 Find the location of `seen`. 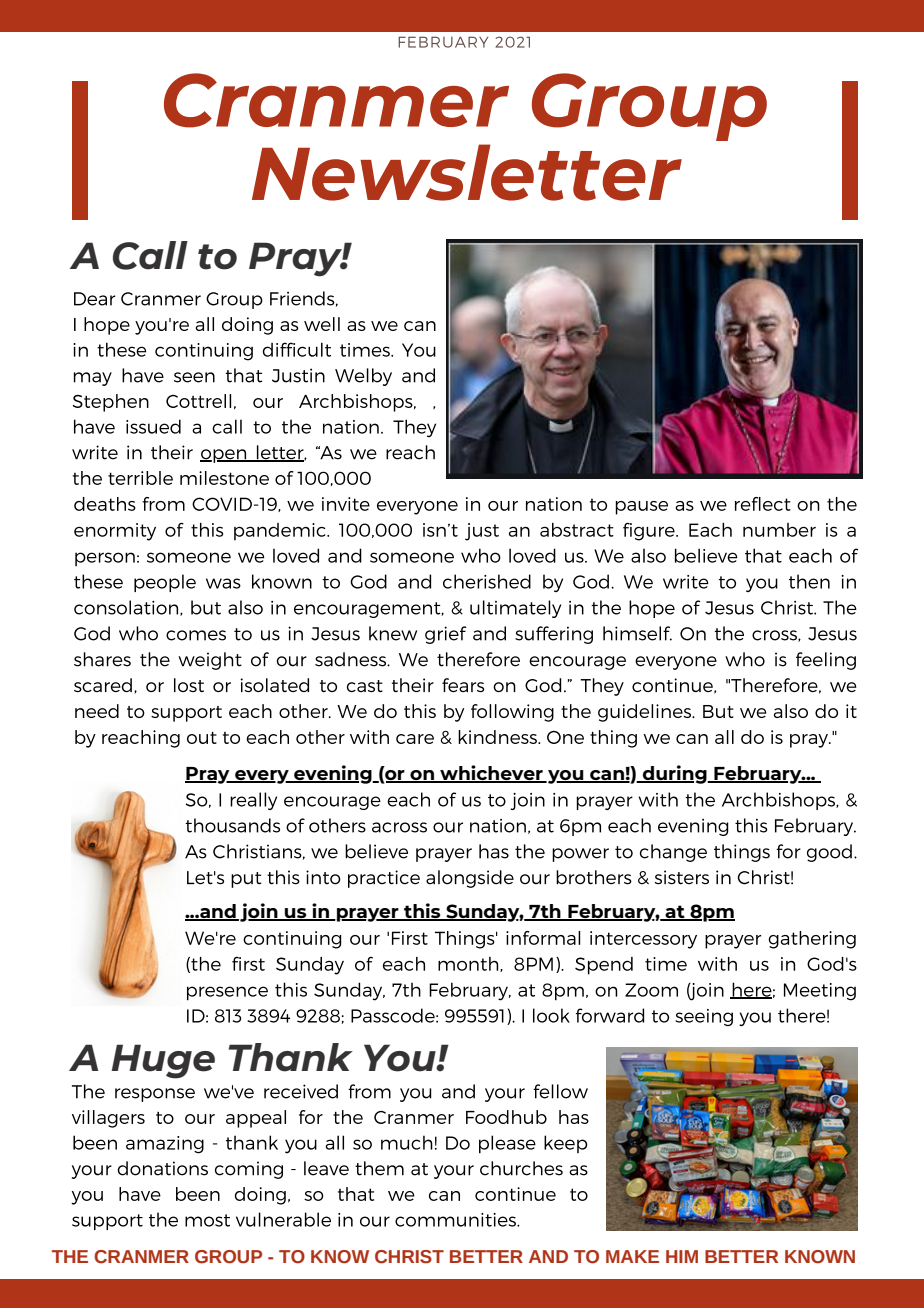

seen is located at coordinates (194, 377).
